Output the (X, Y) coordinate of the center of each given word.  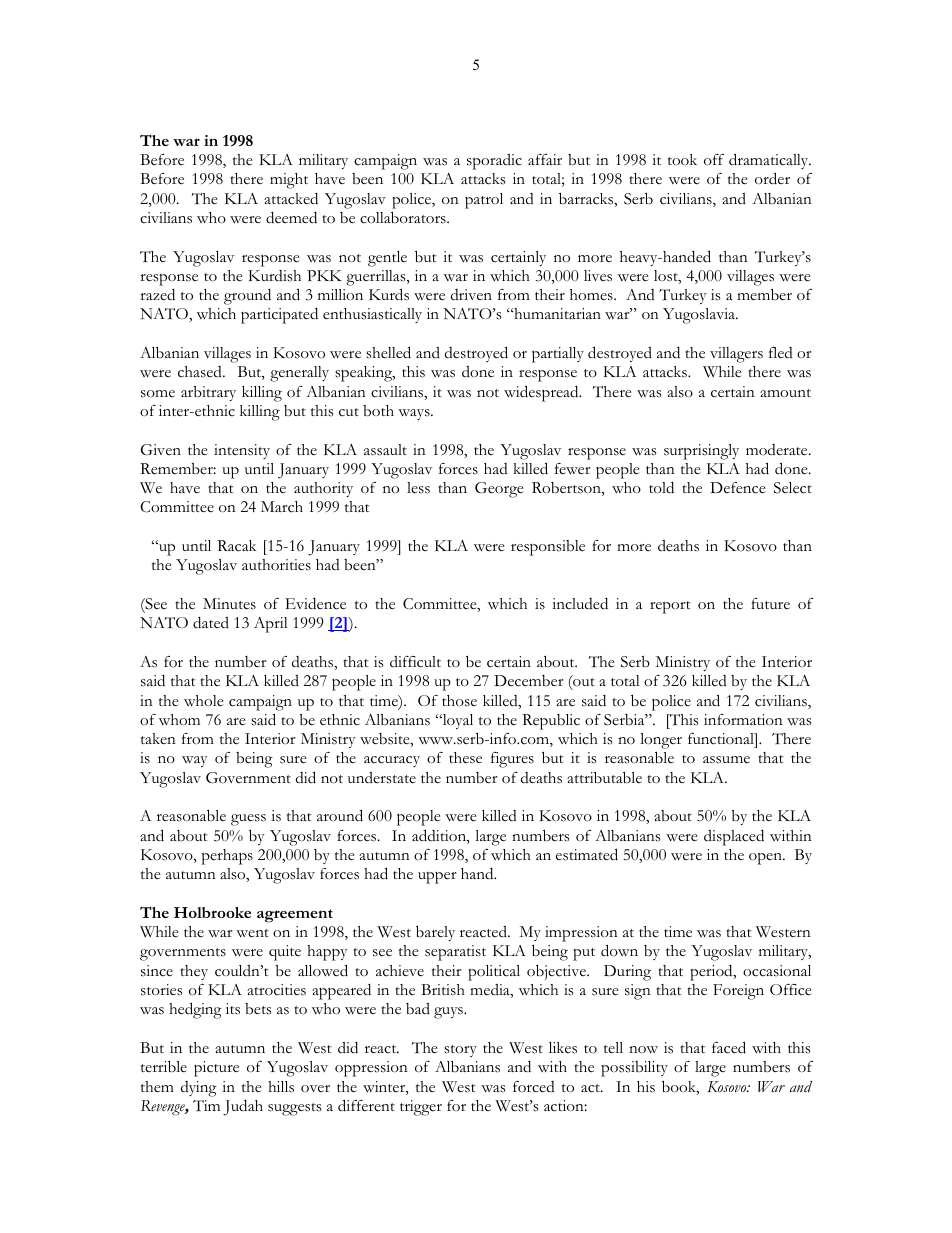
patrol (484, 201)
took (682, 160)
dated (211, 623)
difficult (415, 662)
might (289, 181)
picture (216, 1069)
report (670, 607)
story (460, 1051)
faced (729, 1047)
